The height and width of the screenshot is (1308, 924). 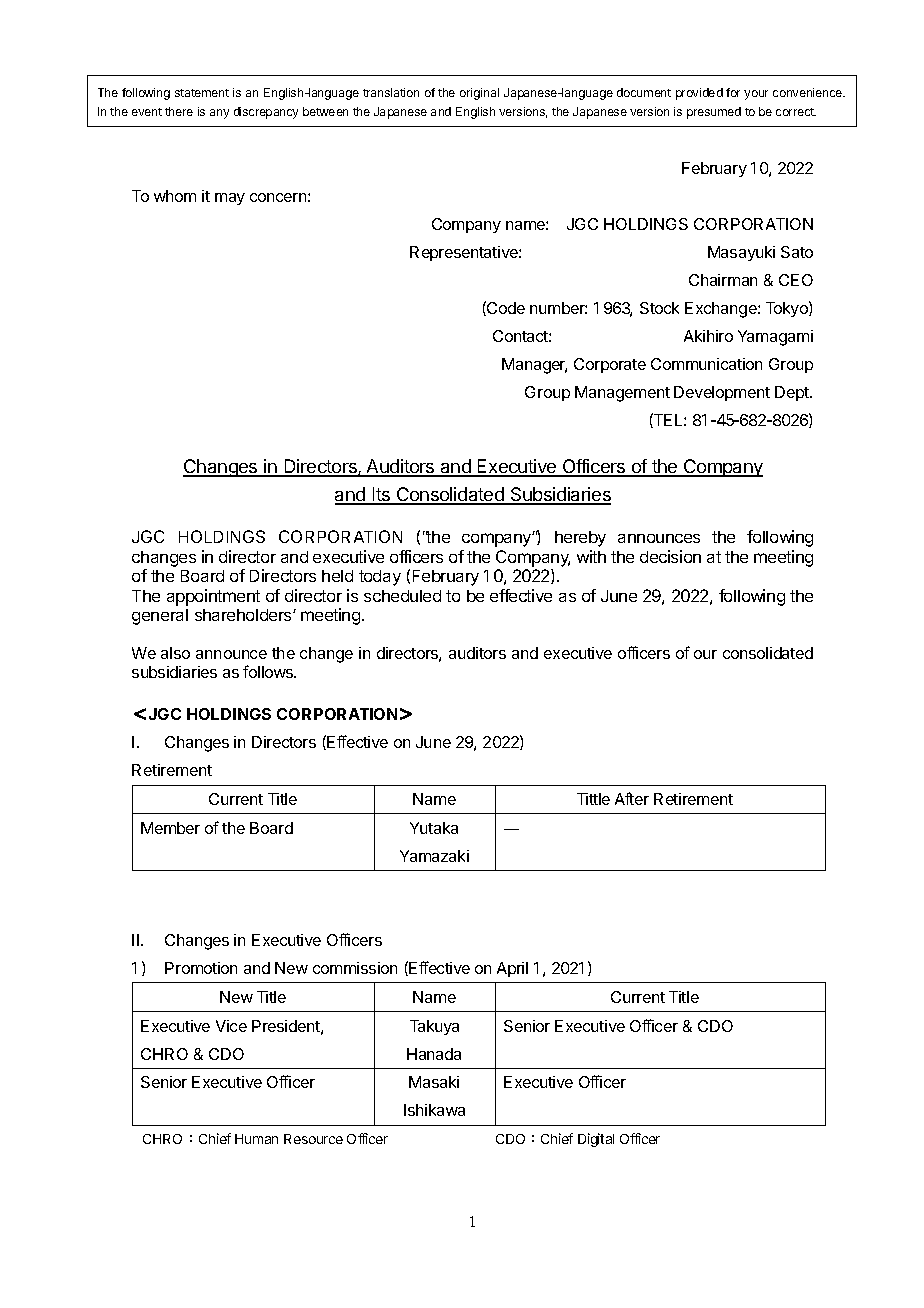 I want to click on presumed, so click(x=714, y=113).
